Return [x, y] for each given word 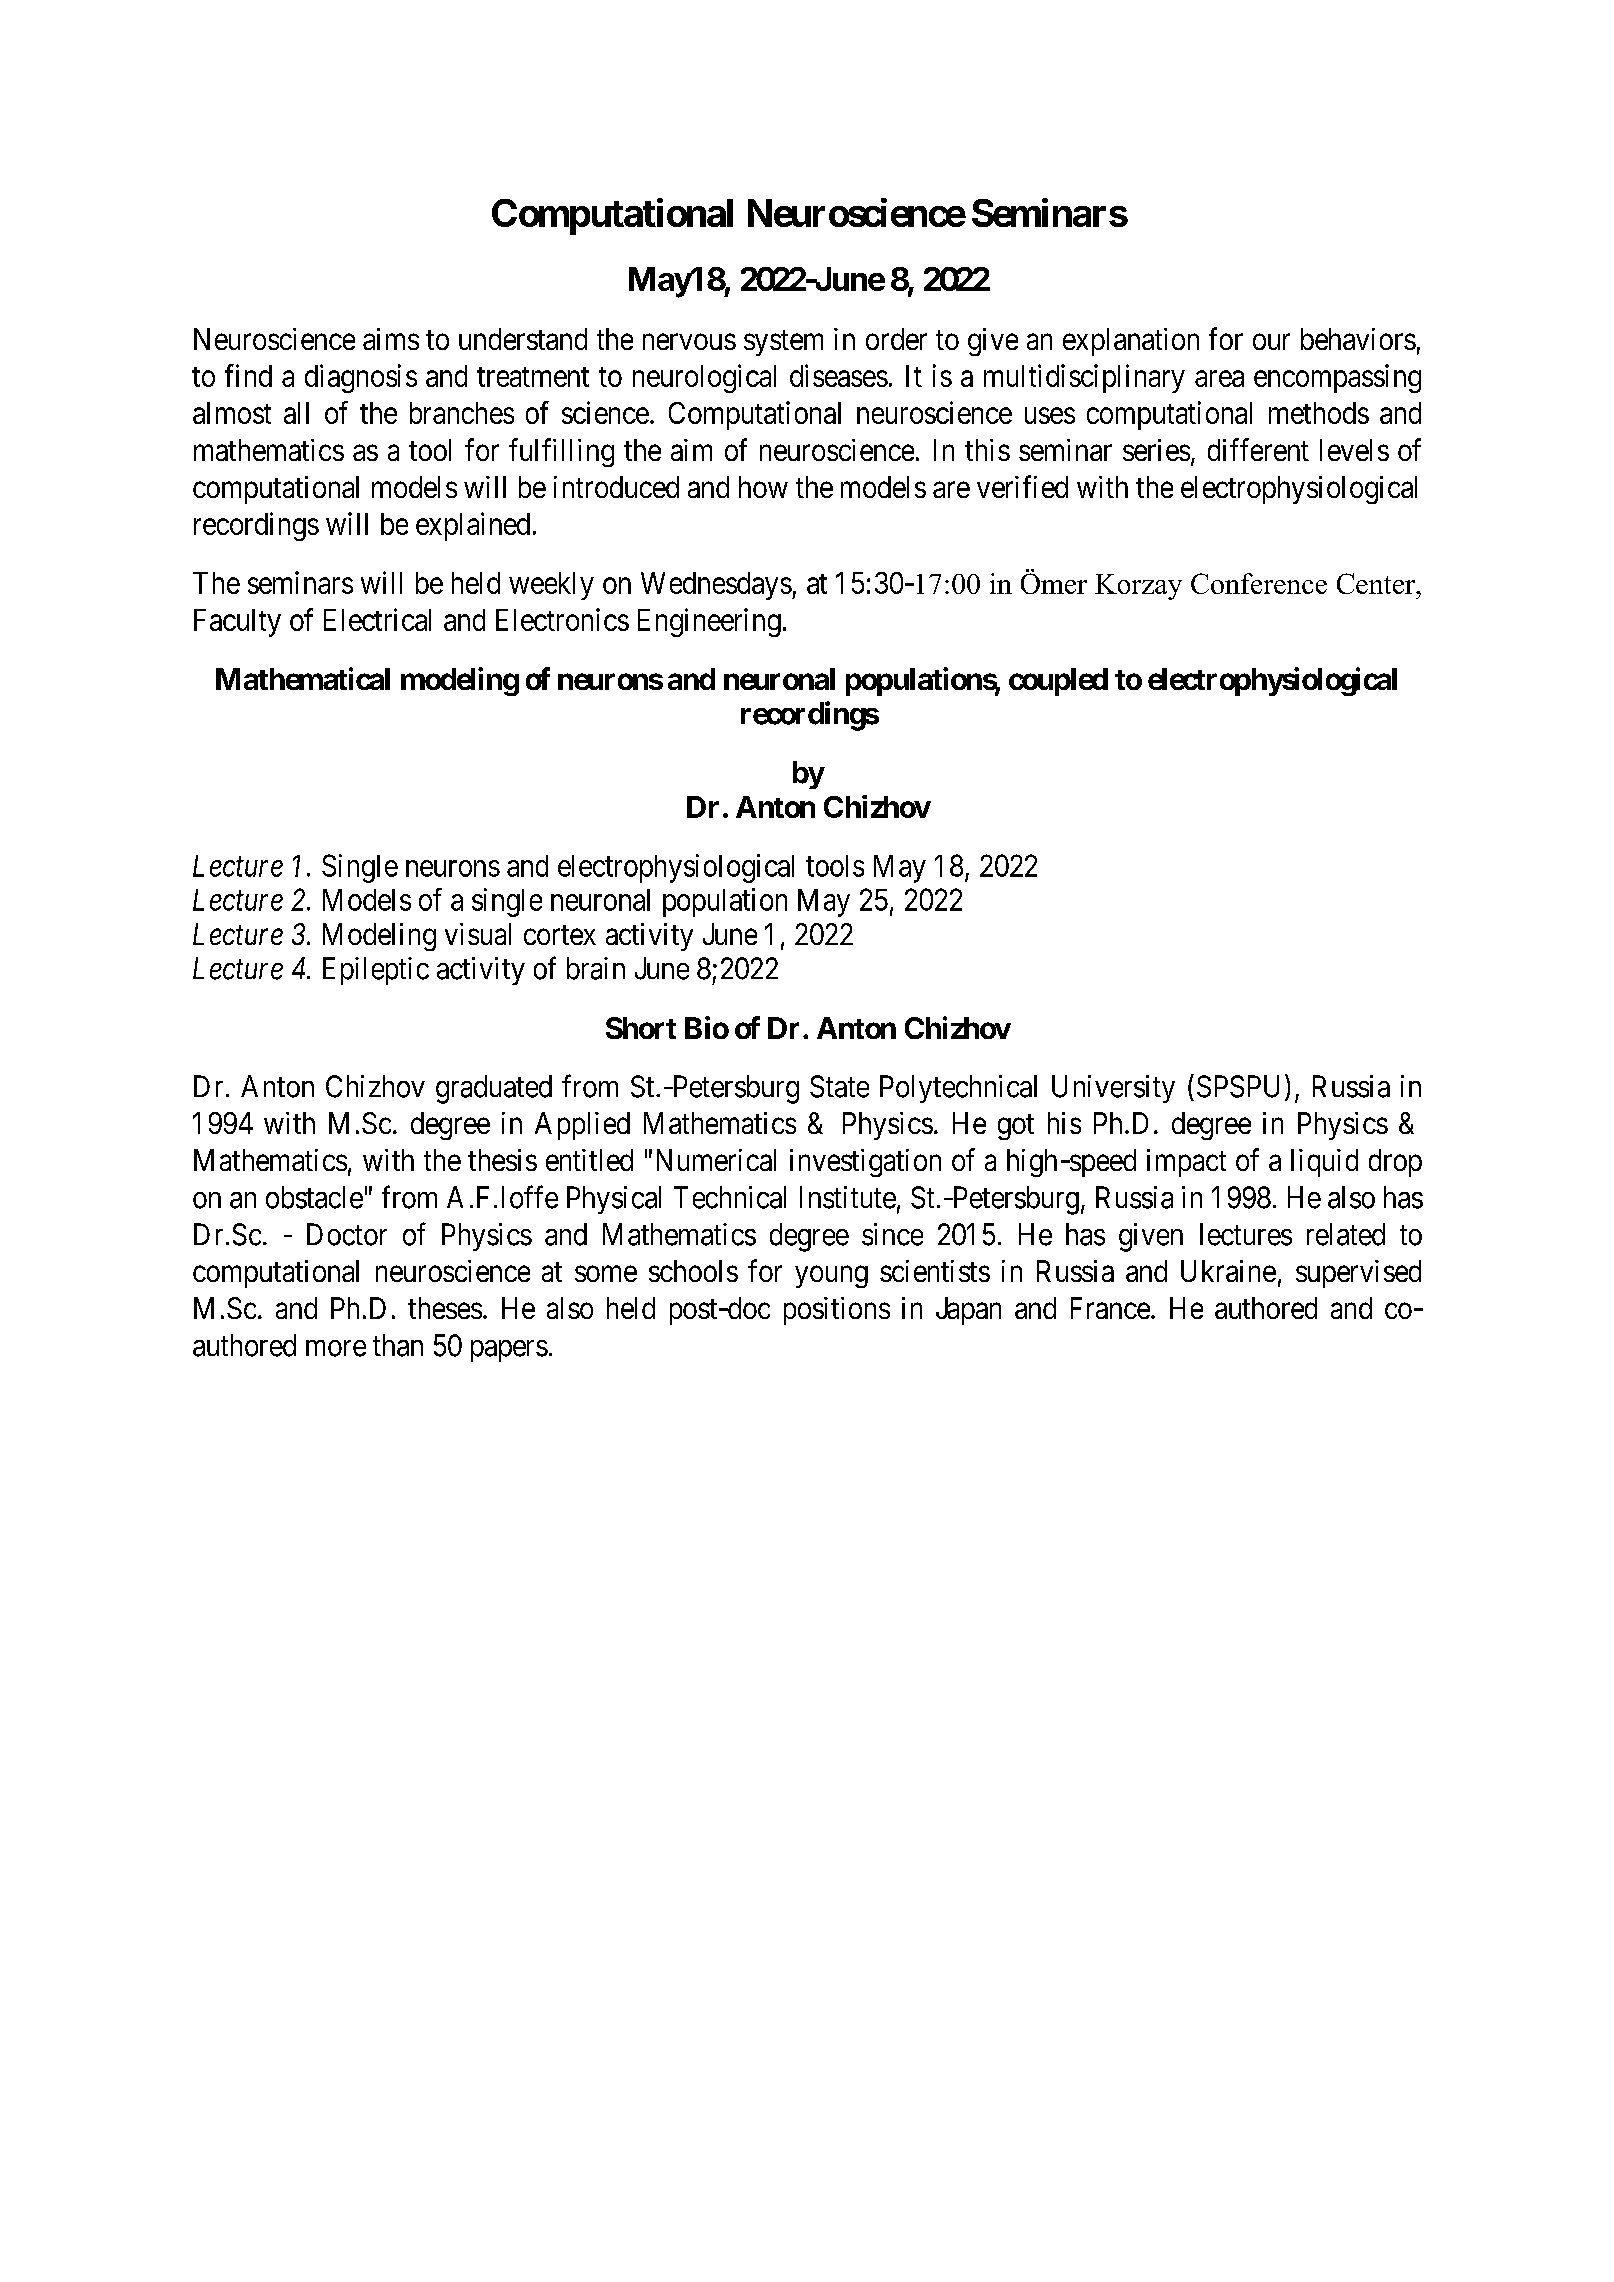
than [398, 1345]
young [831, 1277]
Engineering [709, 622]
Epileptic [376, 971]
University [1113, 1089]
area [1219, 379]
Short [641, 1028]
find [248, 375]
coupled [1058, 682]
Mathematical [303, 678]
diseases [839, 375]
